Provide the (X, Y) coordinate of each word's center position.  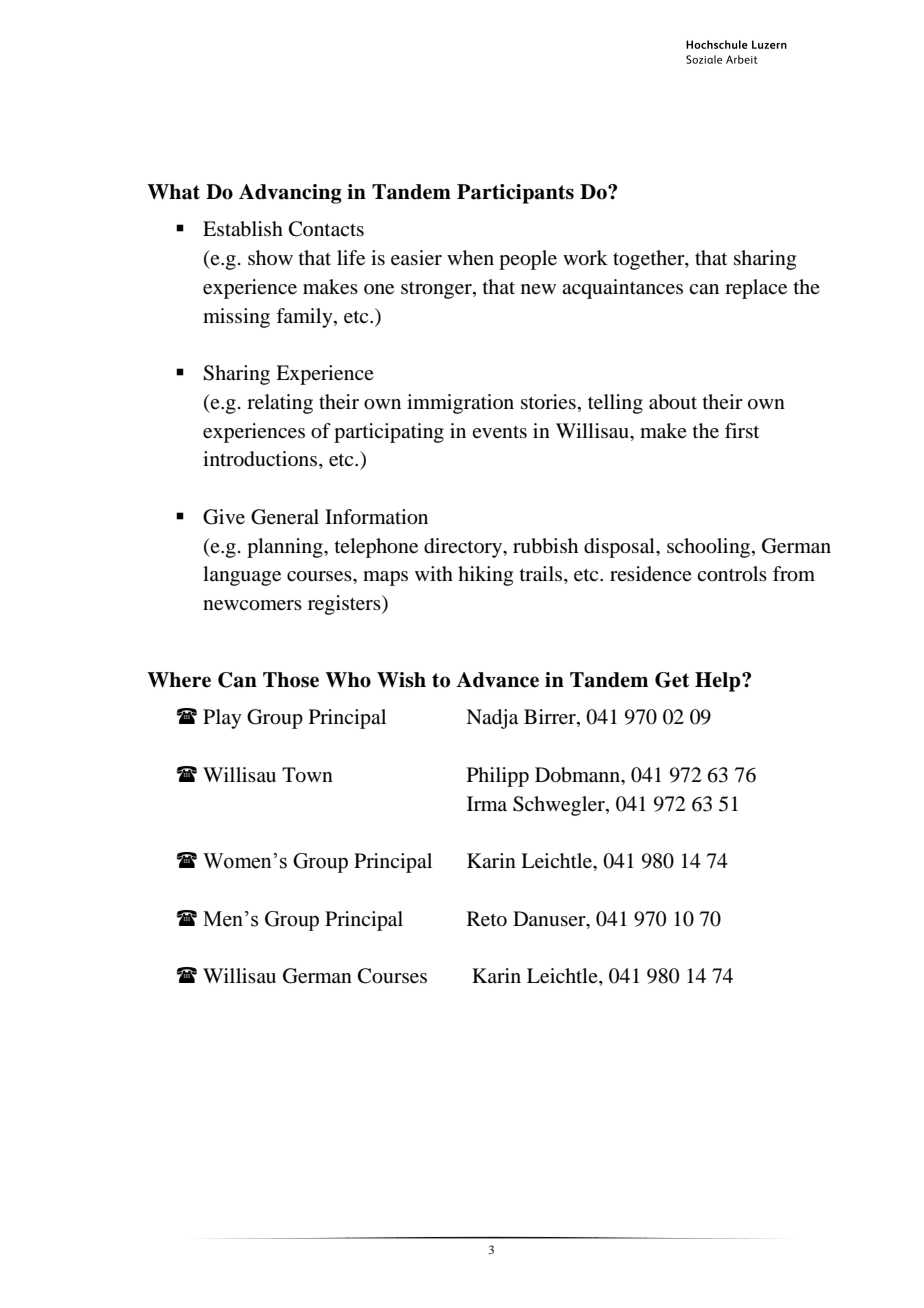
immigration (460, 404)
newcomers (252, 605)
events (499, 432)
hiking (485, 576)
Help (719, 682)
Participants (515, 194)
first (742, 430)
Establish (243, 229)
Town (307, 775)
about (673, 402)
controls (732, 574)
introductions (261, 460)
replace (756, 289)
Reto (487, 919)
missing (236, 318)
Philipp (498, 777)
